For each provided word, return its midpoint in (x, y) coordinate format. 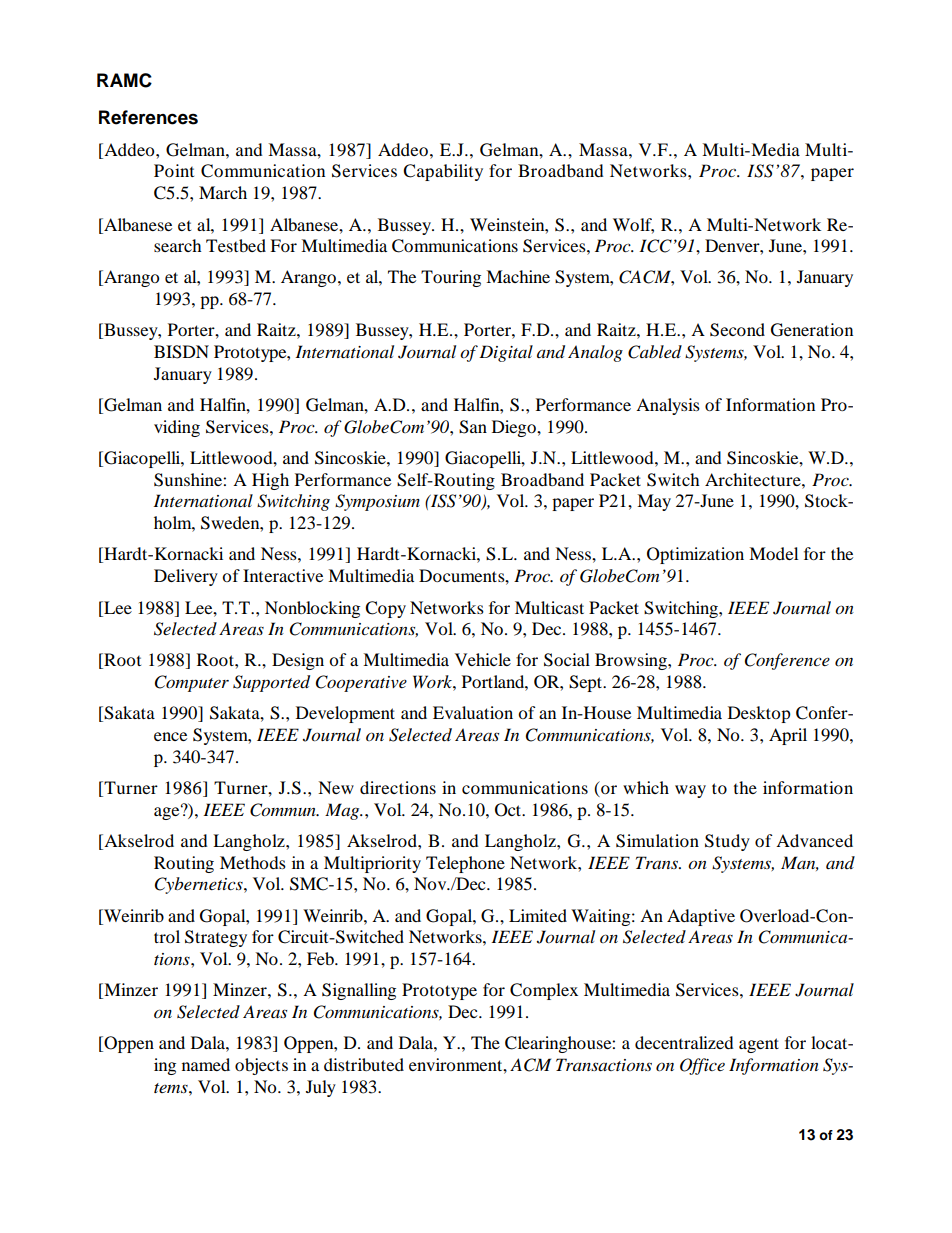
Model (773, 553)
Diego (515, 428)
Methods (253, 862)
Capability (443, 172)
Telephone (465, 864)
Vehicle (483, 659)
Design (298, 661)
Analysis (668, 406)
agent (759, 1045)
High (270, 481)
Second (737, 330)
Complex (544, 991)
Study (727, 842)
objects (261, 1066)
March (223, 192)
